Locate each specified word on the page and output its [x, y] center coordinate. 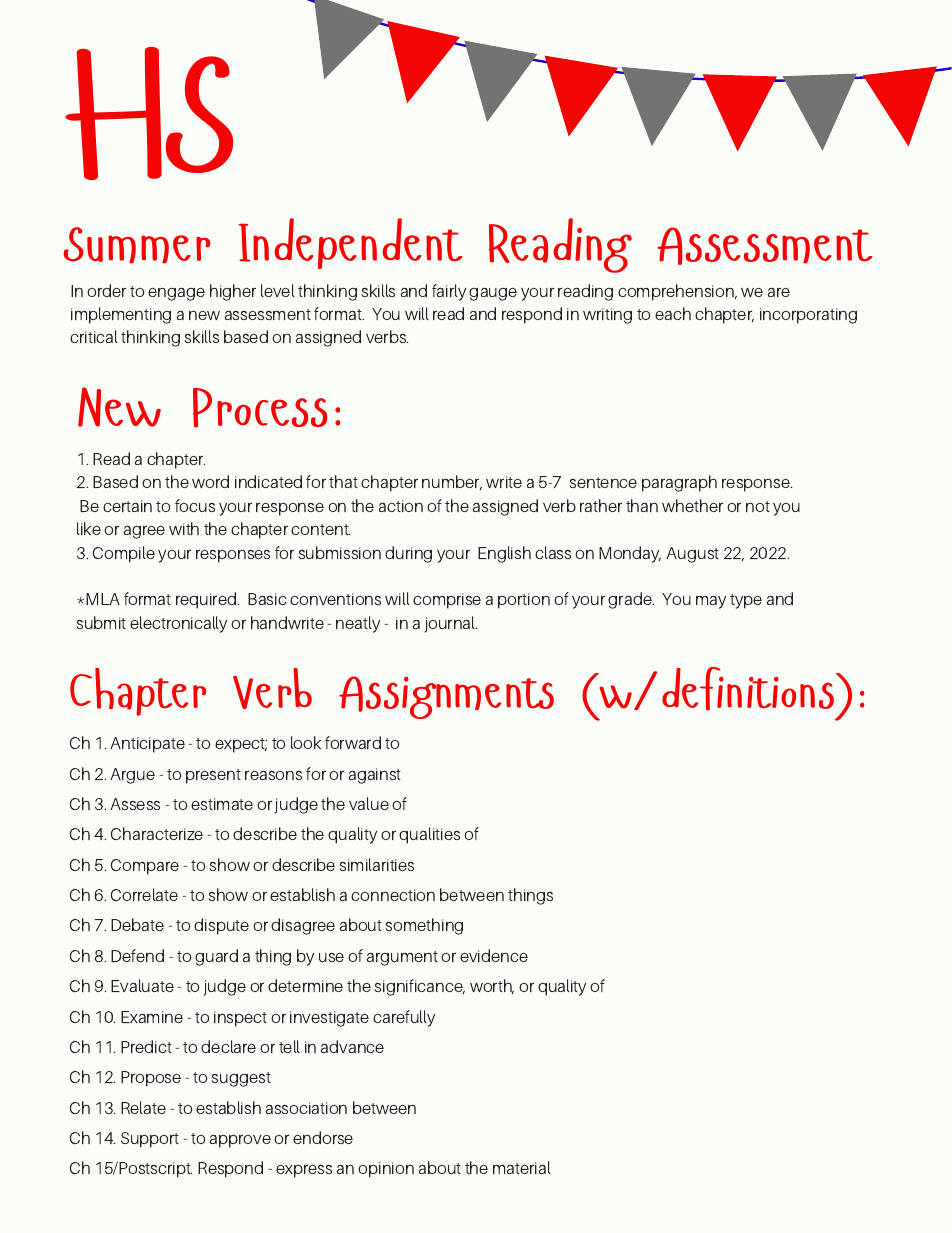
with [184, 528]
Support [150, 1140]
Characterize [157, 833]
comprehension [677, 292]
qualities [429, 835]
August [692, 555]
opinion [386, 1170]
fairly [449, 292]
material [522, 1167]
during [408, 554]
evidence [494, 955]
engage [176, 294]
